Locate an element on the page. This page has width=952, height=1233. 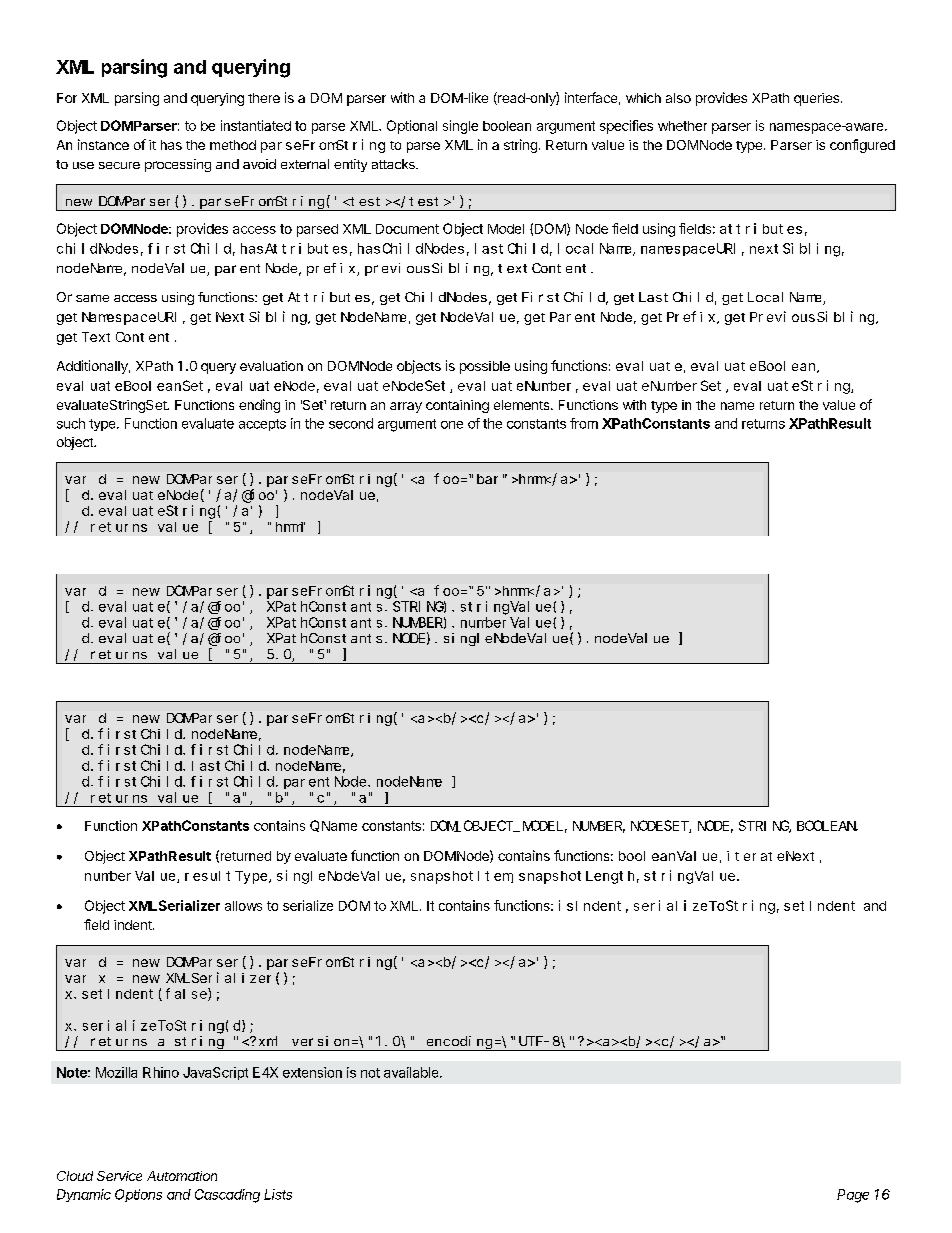
extension is located at coordinates (312, 1072).
